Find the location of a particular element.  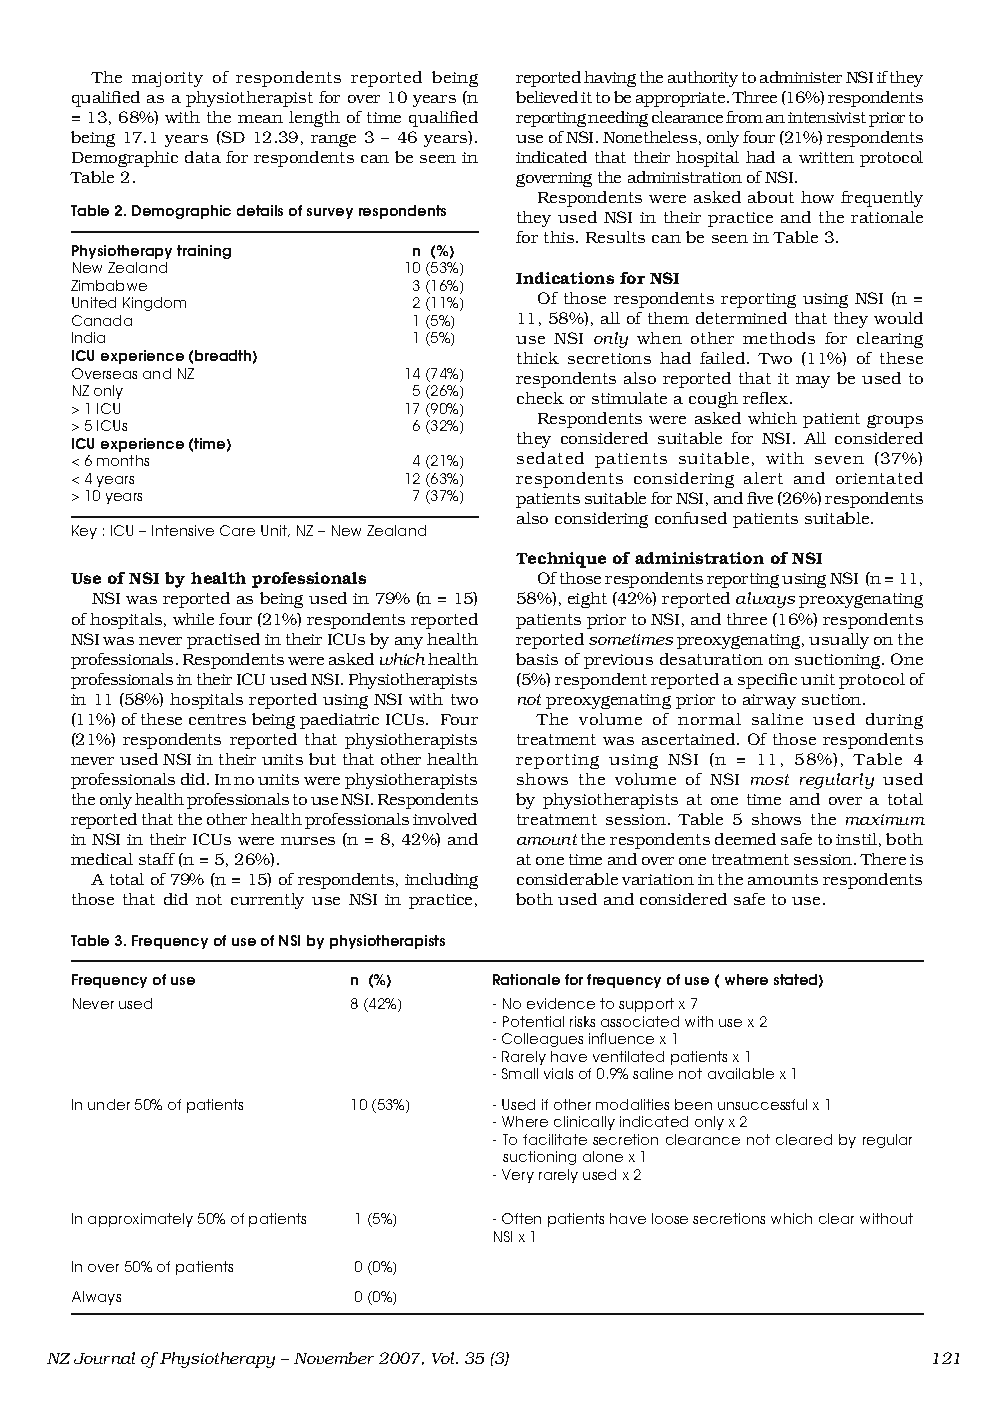

available is located at coordinates (741, 1073).
